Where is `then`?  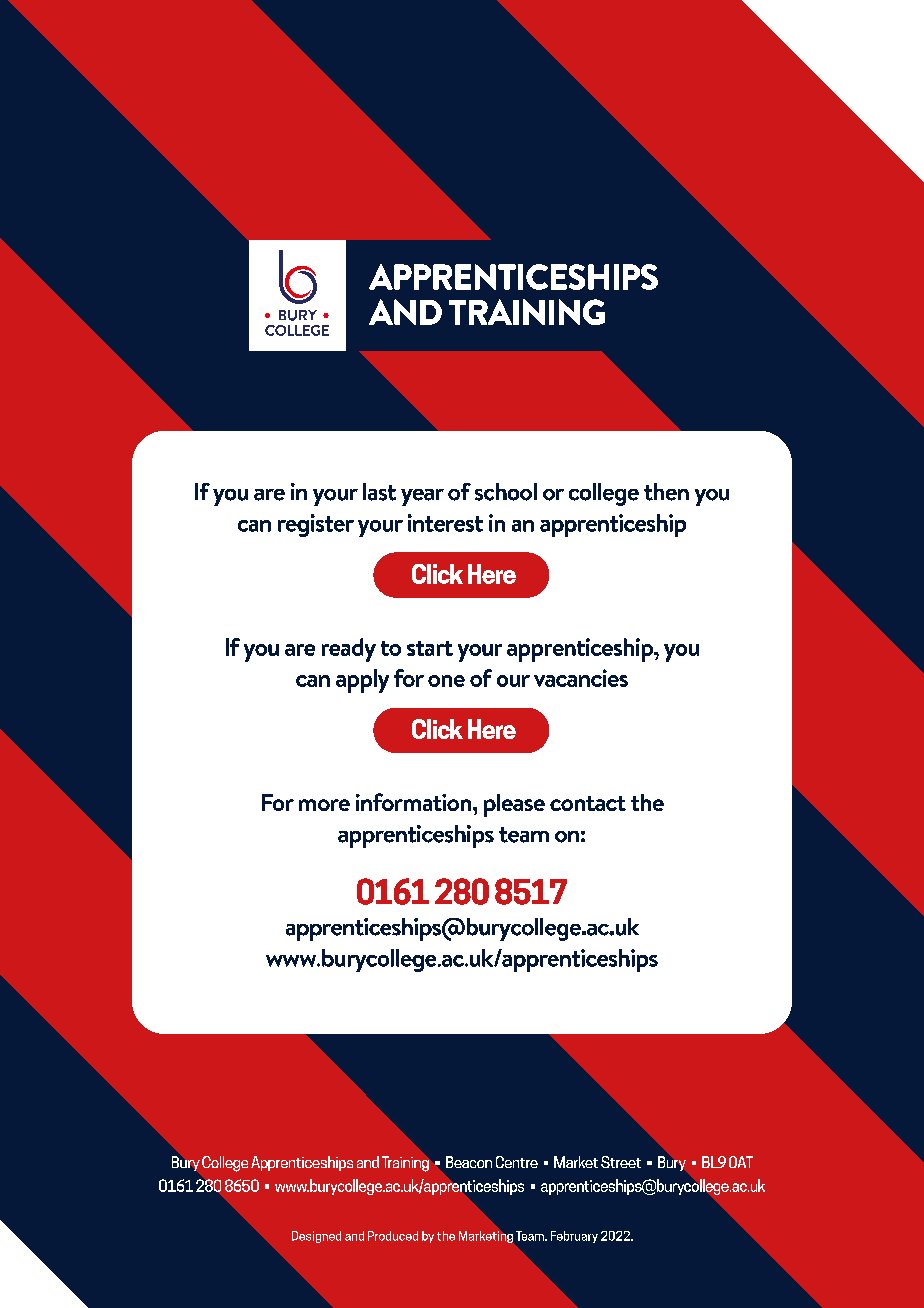
then is located at coordinates (666, 492).
